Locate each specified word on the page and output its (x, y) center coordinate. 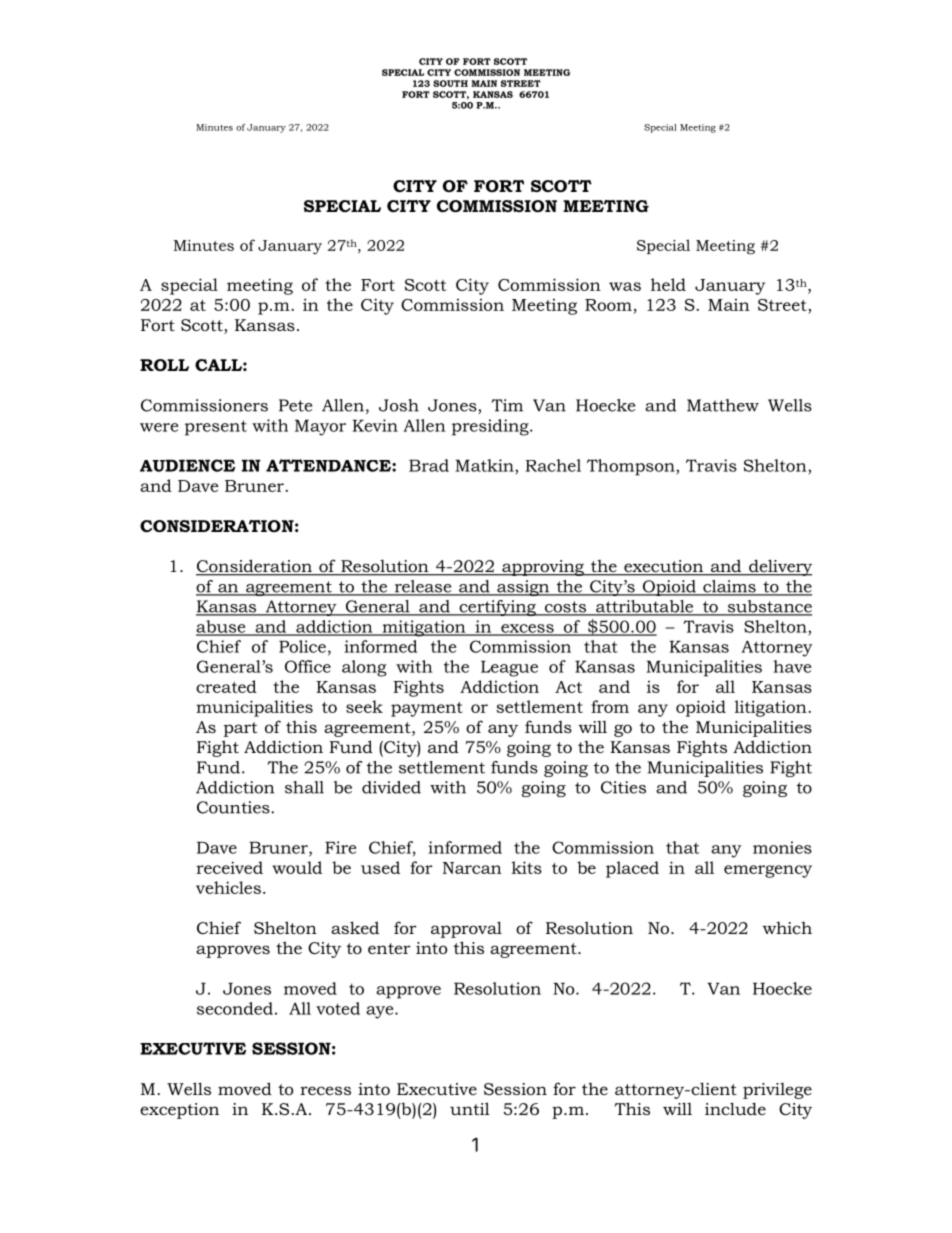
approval (466, 929)
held (668, 284)
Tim (507, 405)
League (509, 668)
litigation (772, 708)
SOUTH (450, 83)
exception (179, 1111)
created (226, 686)
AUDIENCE (187, 465)
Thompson (632, 467)
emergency (768, 871)
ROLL (164, 365)
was (625, 286)
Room (608, 305)
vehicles (228, 887)
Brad (429, 465)
